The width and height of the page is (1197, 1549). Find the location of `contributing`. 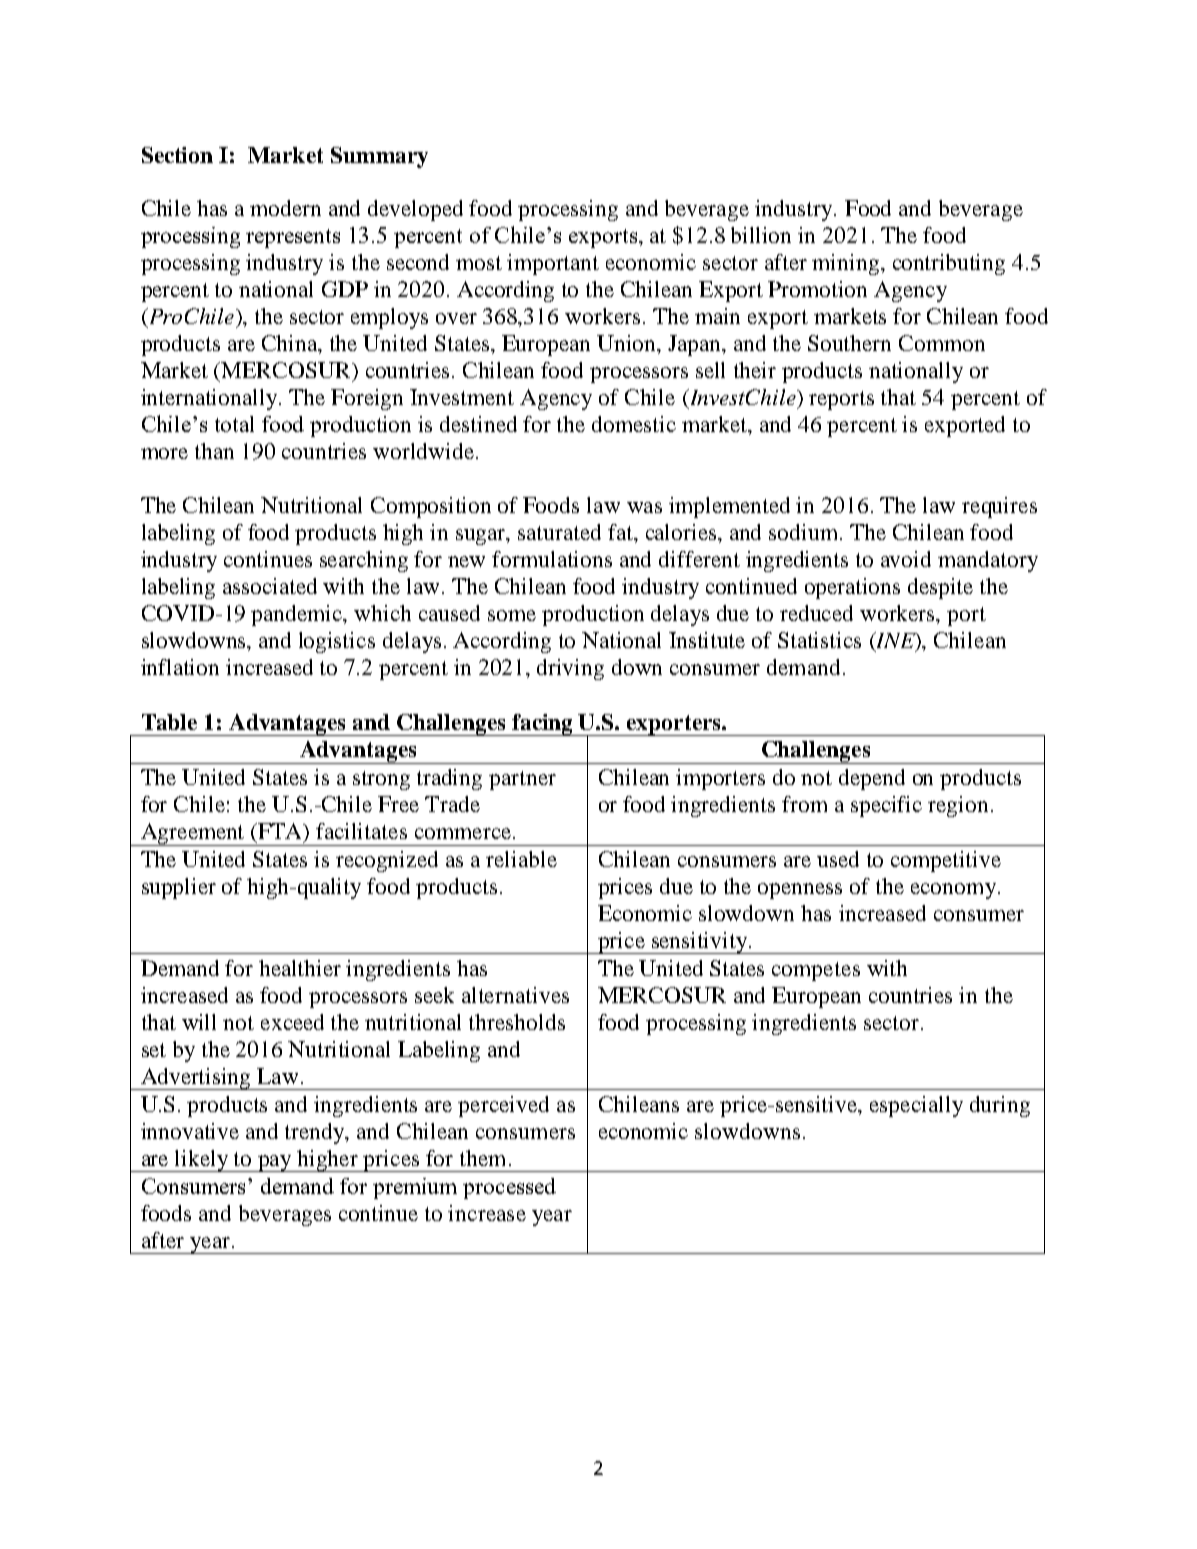

contributing is located at coordinates (949, 264).
